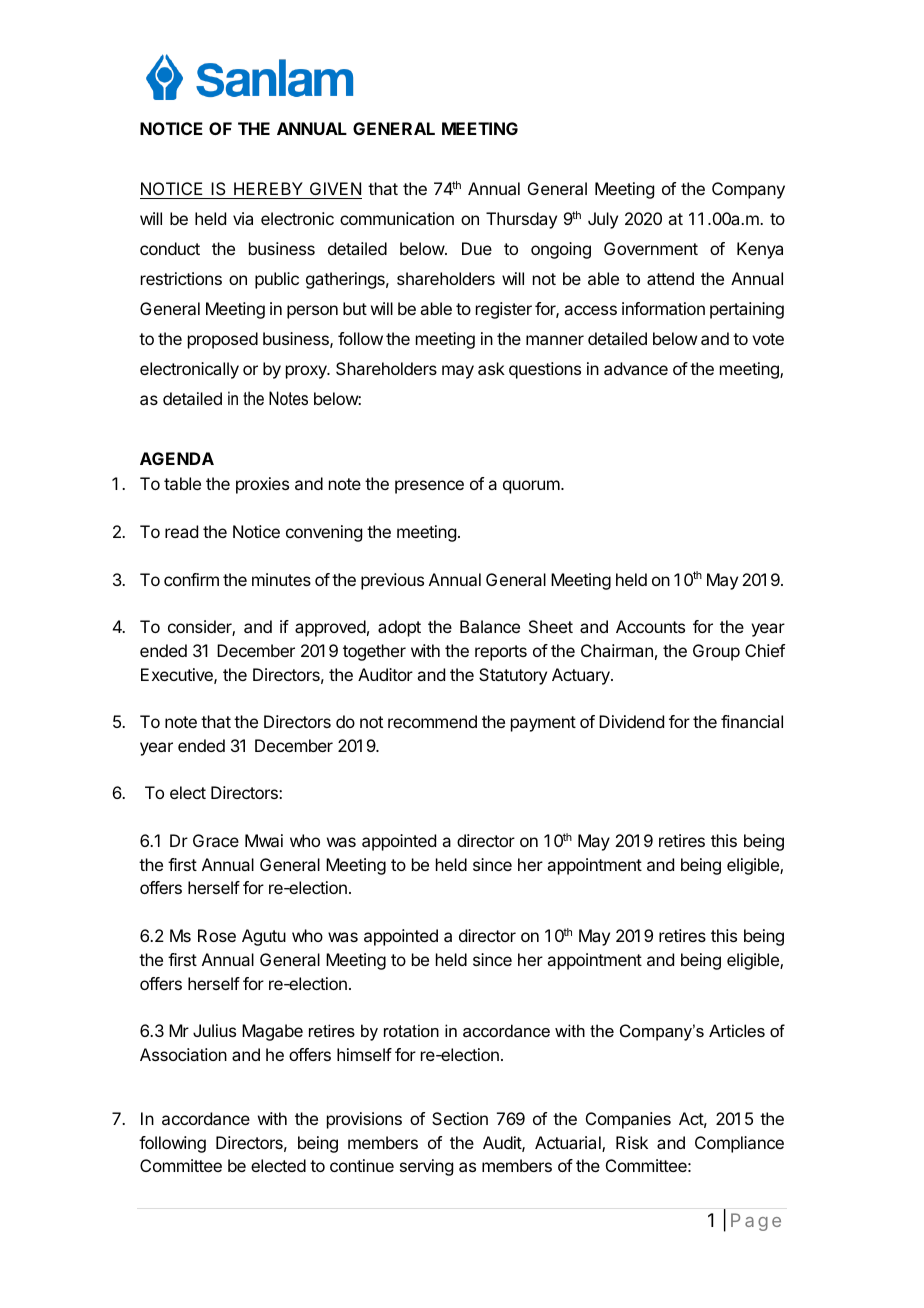 The width and height of the image is (924, 1308). Describe the element at coordinates (243, 218) in the image. I see `via` at that location.
